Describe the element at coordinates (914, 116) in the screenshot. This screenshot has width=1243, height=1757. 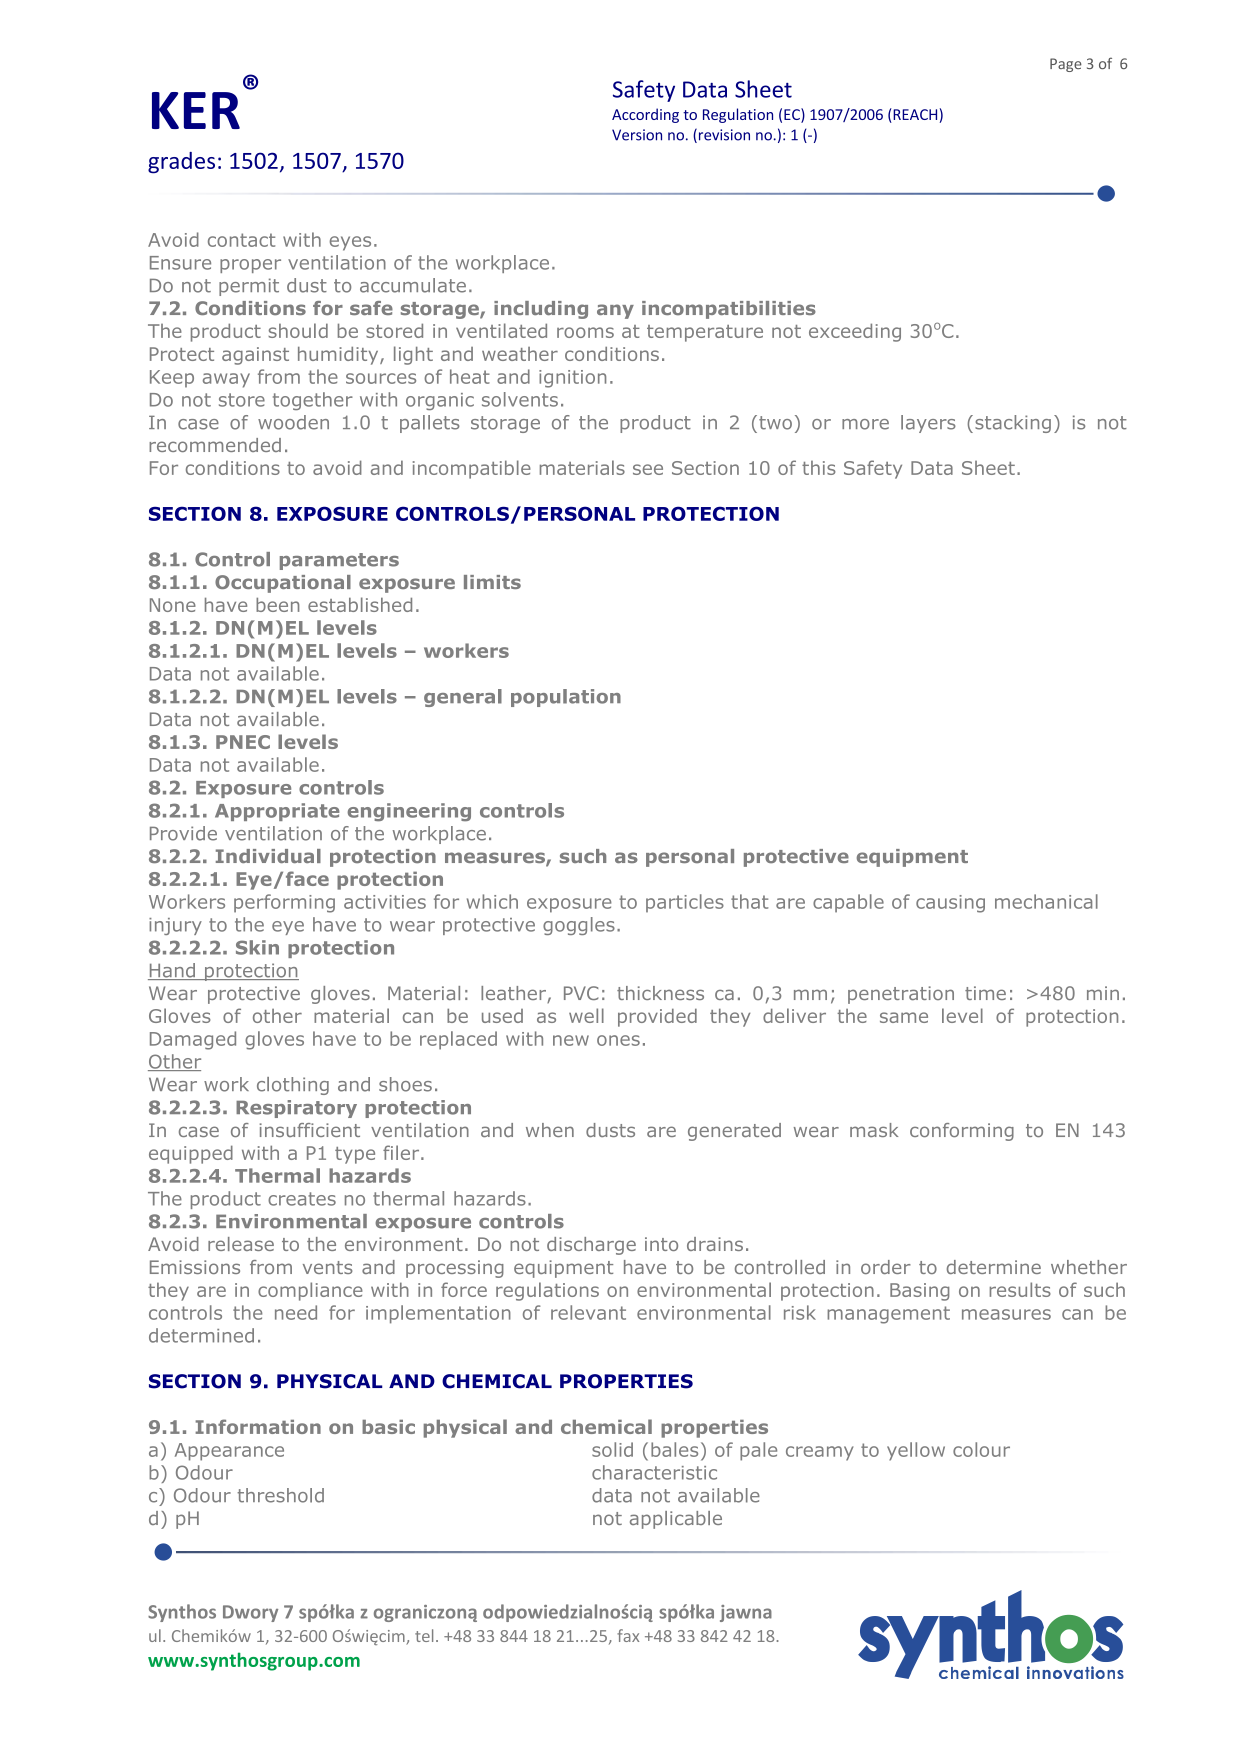
I see `REACH` at that location.
